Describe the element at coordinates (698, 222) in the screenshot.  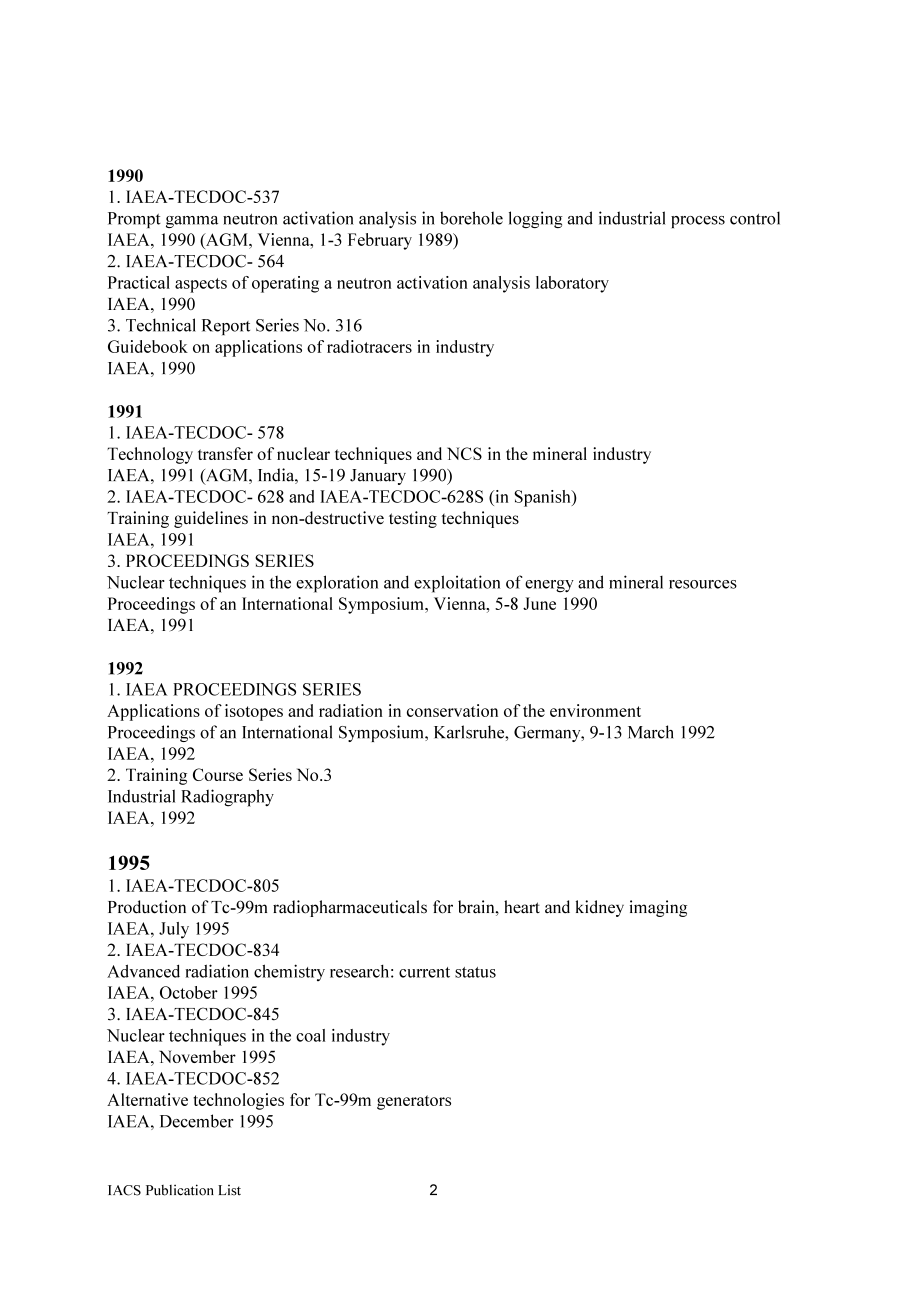
I see `process` at that location.
